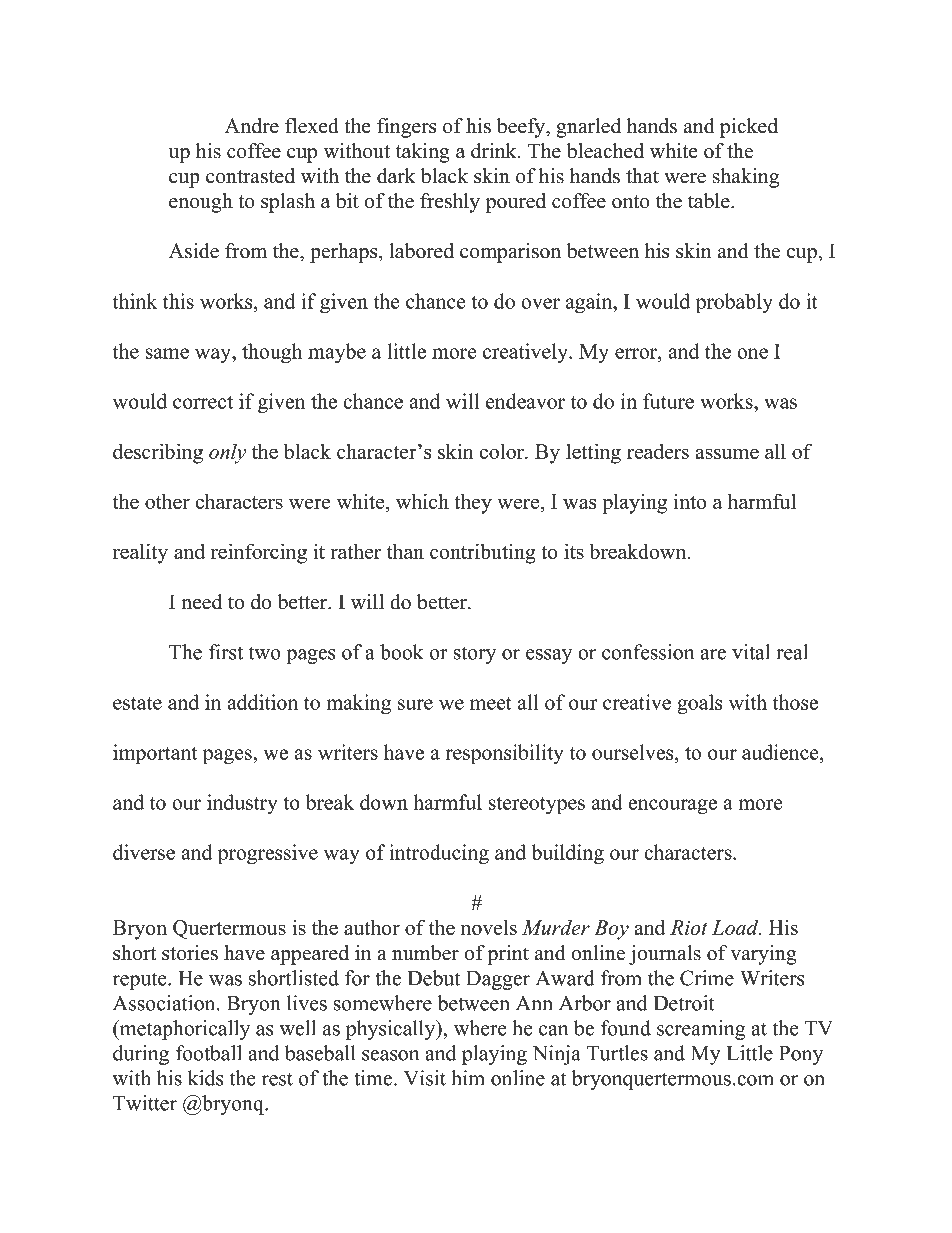 This screenshot has width=952, height=1233. Describe the element at coordinates (751, 652) in the screenshot. I see `vital` at that location.
